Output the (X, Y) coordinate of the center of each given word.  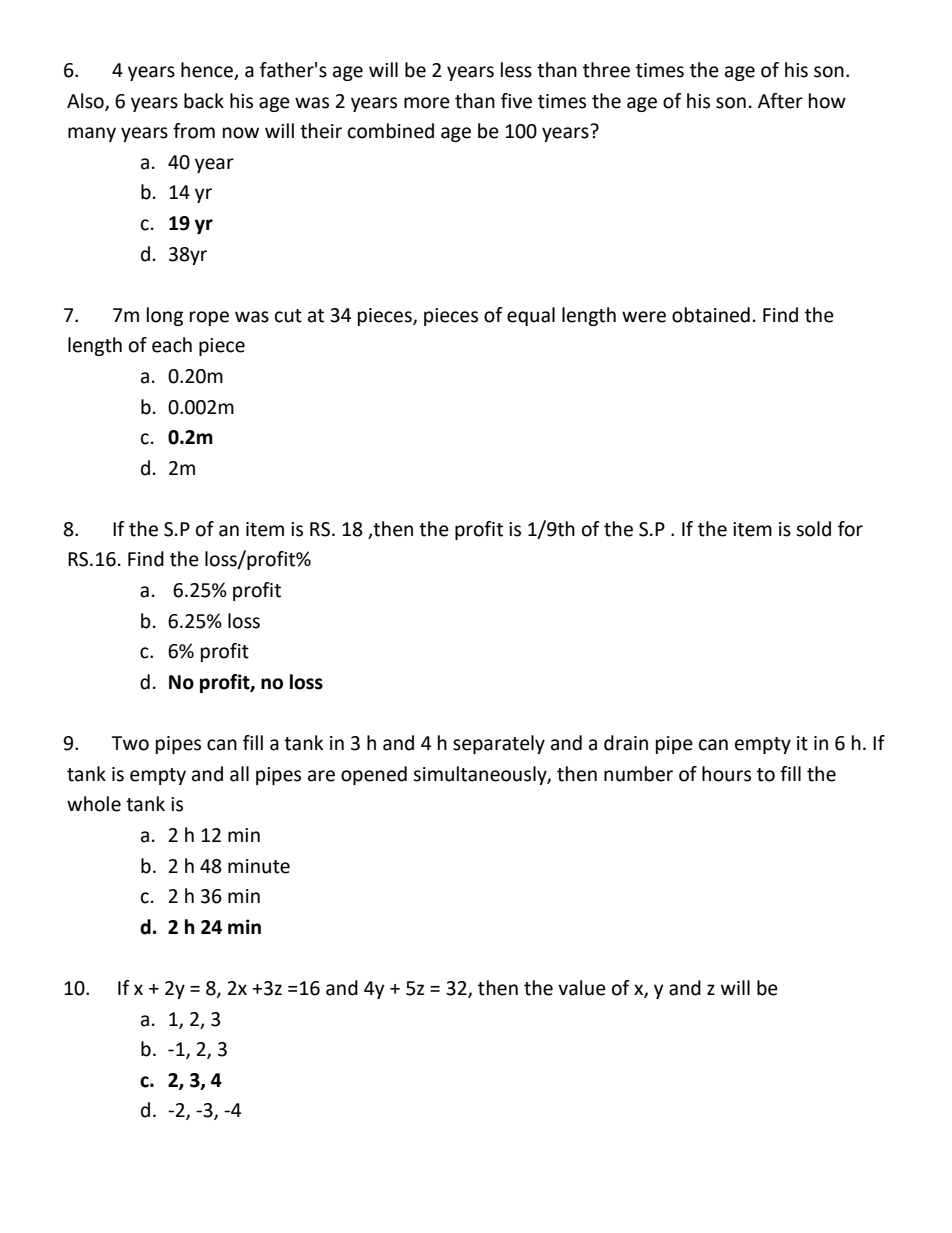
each (172, 345)
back (204, 101)
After (780, 101)
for (850, 529)
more (427, 103)
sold (813, 529)
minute (259, 866)
